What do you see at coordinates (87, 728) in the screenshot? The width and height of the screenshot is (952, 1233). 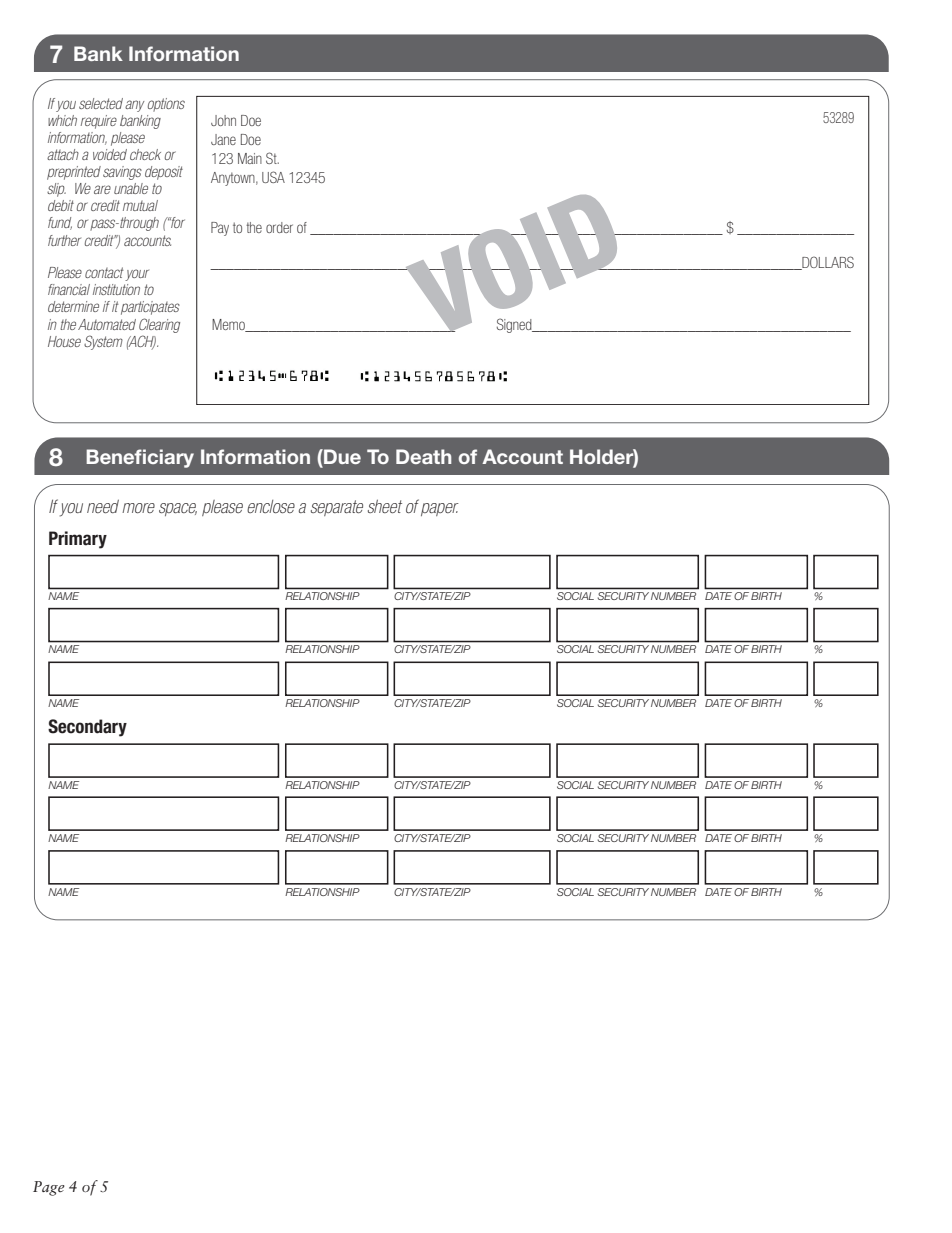 I see `Secondary` at bounding box center [87, 728].
